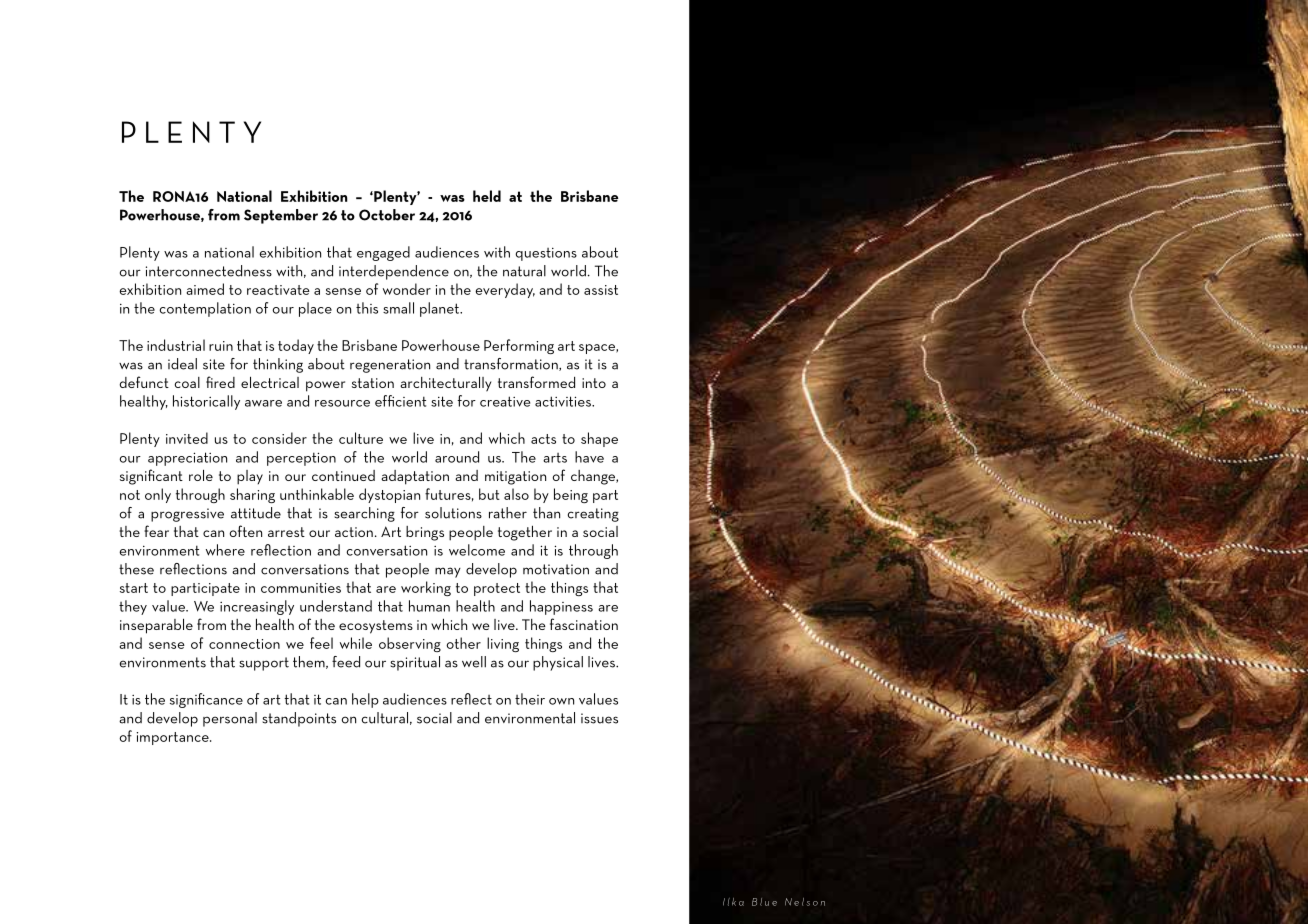 The image size is (1308, 924). I want to click on importance, so click(174, 738).
